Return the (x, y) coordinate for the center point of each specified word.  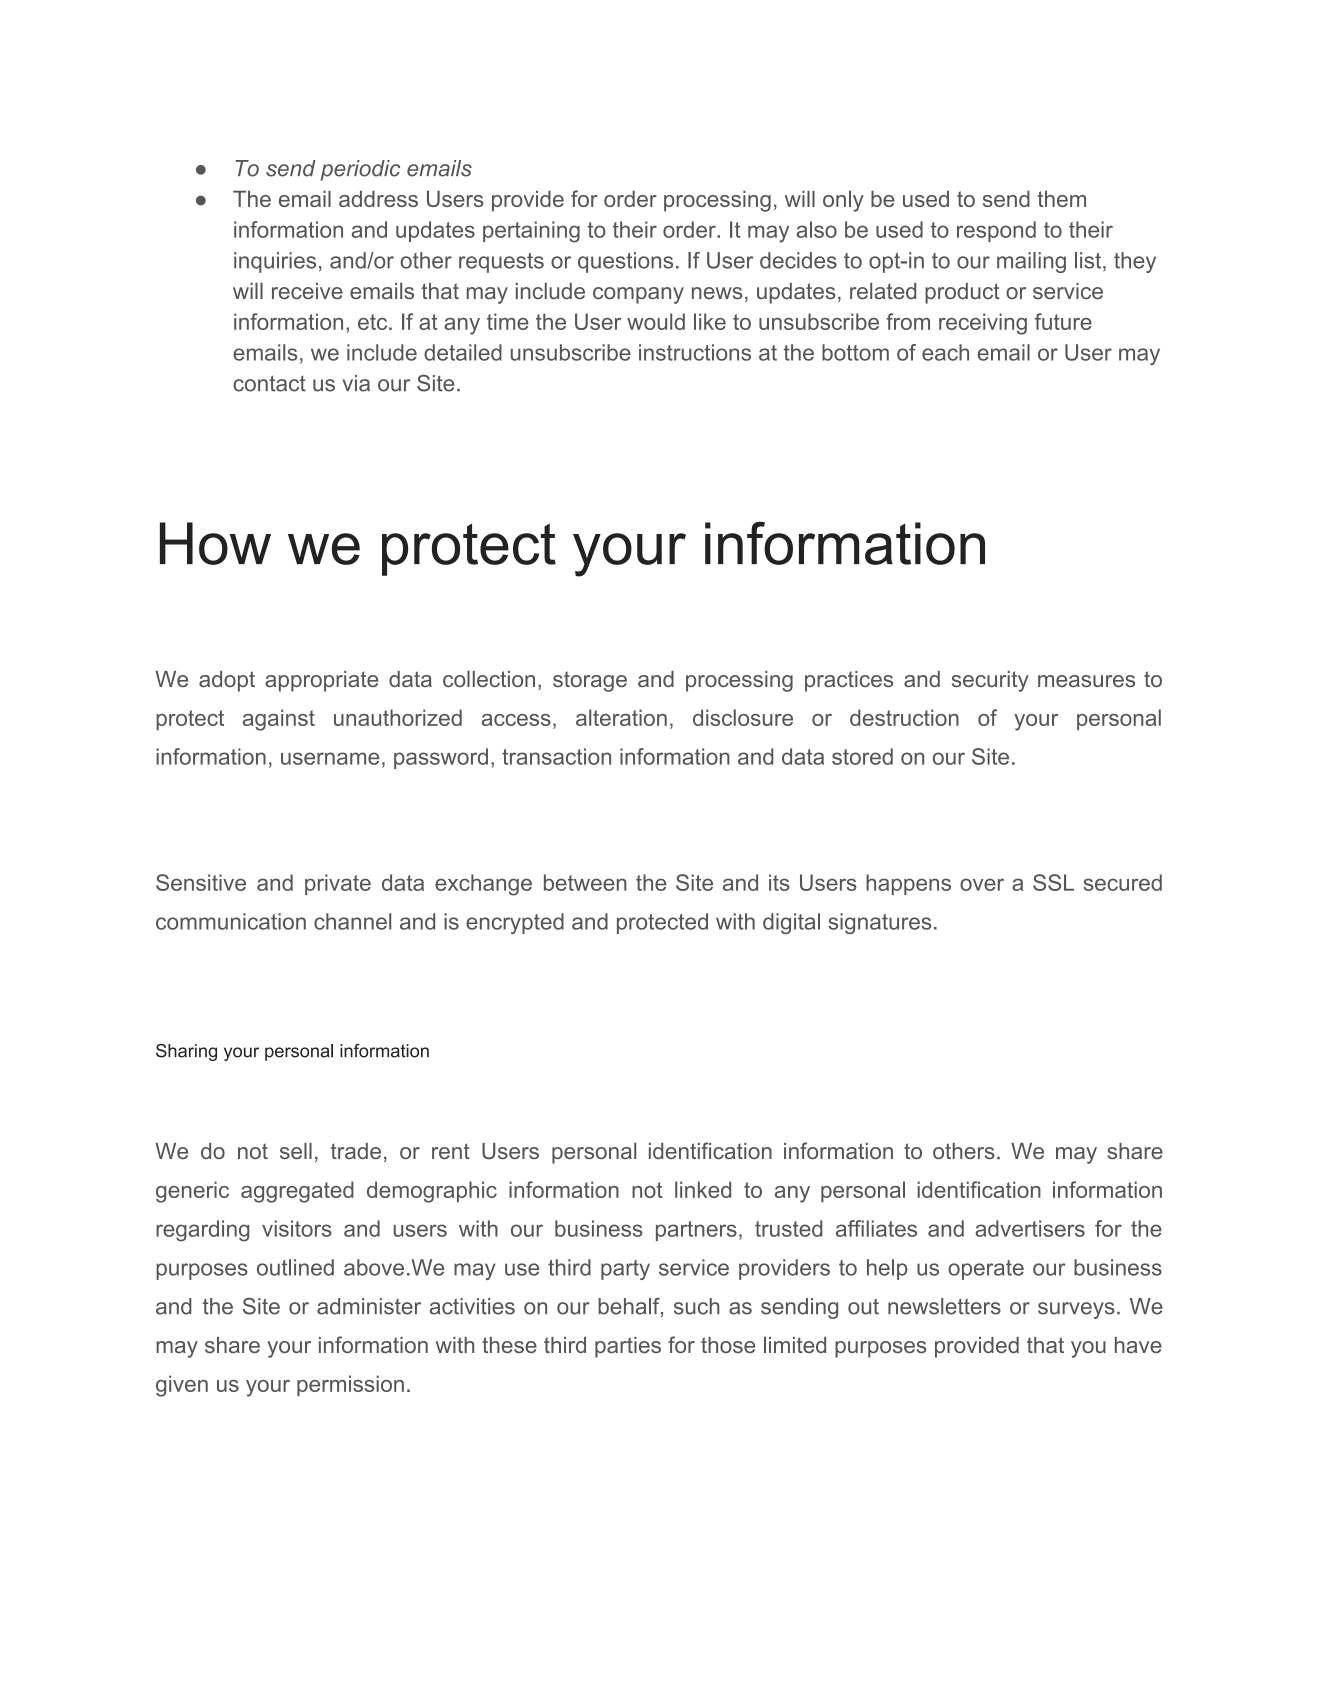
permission (350, 1385)
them (1062, 198)
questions (625, 262)
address (378, 198)
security (990, 681)
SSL (1053, 882)
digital (791, 923)
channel (352, 921)
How (215, 543)
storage (590, 681)
